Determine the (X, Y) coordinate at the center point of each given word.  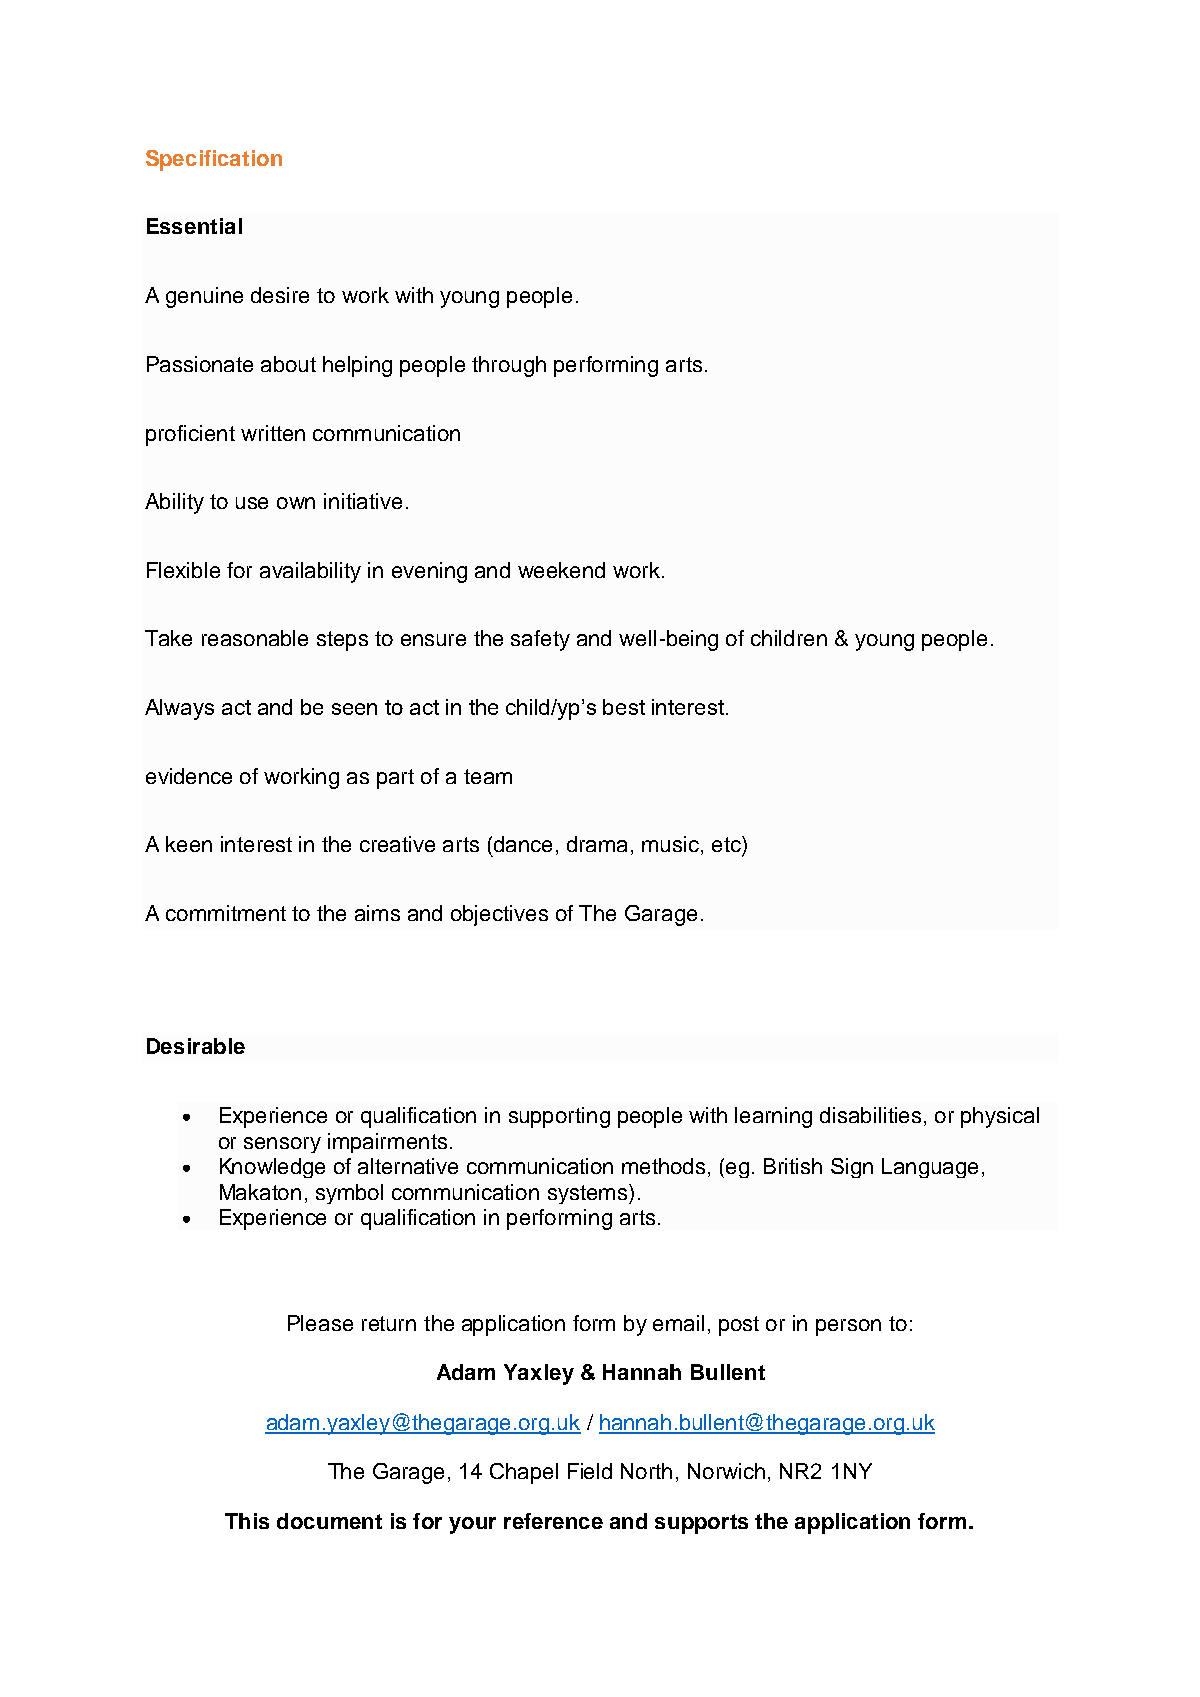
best (624, 707)
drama (597, 844)
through (509, 366)
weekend (561, 570)
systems (589, 1194)
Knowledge (272, 1168)
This (247, 1521)
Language (930, 1168)
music (672, 845)
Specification (214, 160)
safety (540, 640)
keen (189, 844)
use (252, 503)
